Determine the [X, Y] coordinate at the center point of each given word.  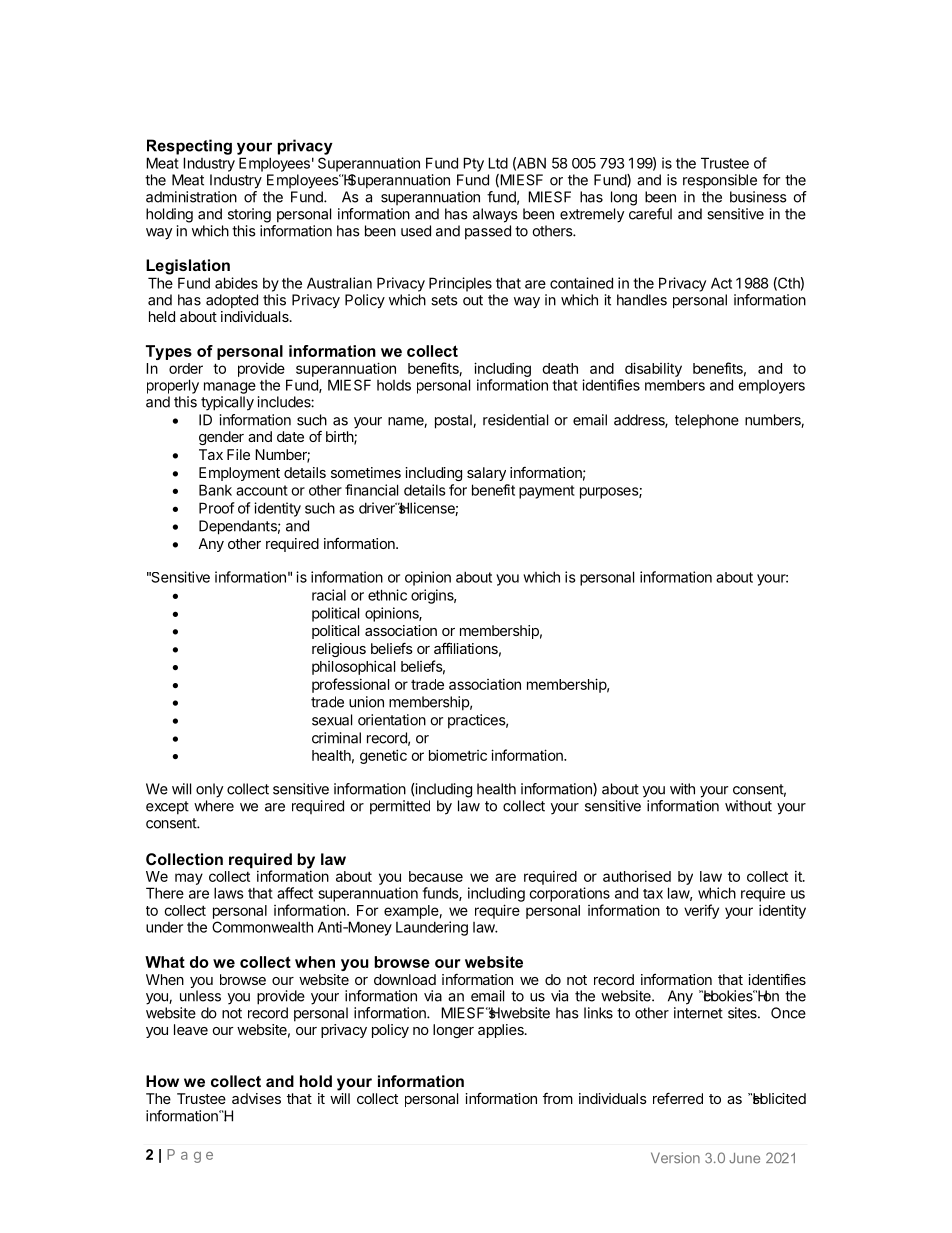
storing [249, 215]
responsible [720, 181]
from [558, 1098]
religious [339, 650]
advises [256, 1098]
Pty [473, 164]
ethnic [387, 595]
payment [547, 492]
